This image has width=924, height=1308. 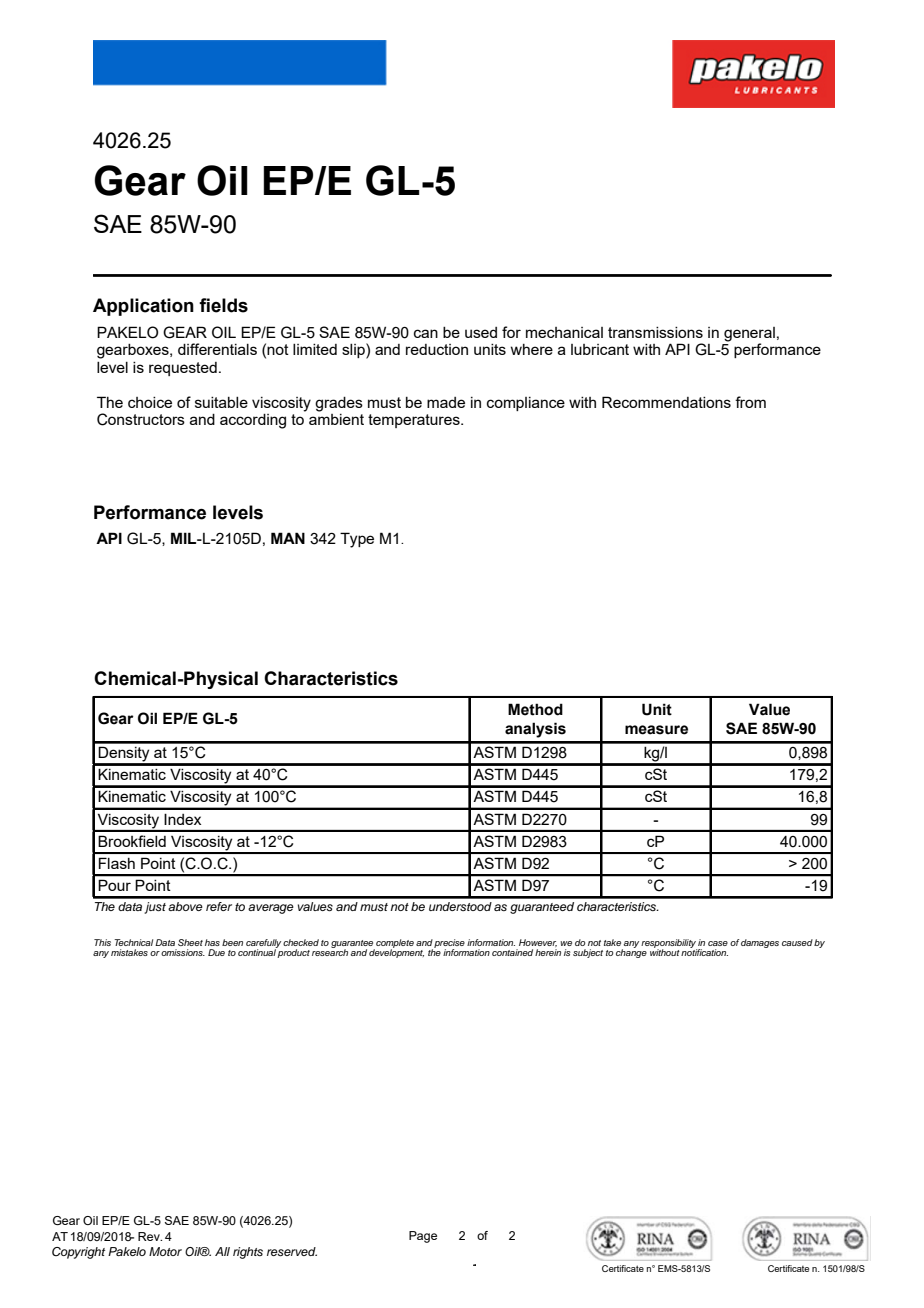 I want to click on Constructors, so click(x=141, y=419).
